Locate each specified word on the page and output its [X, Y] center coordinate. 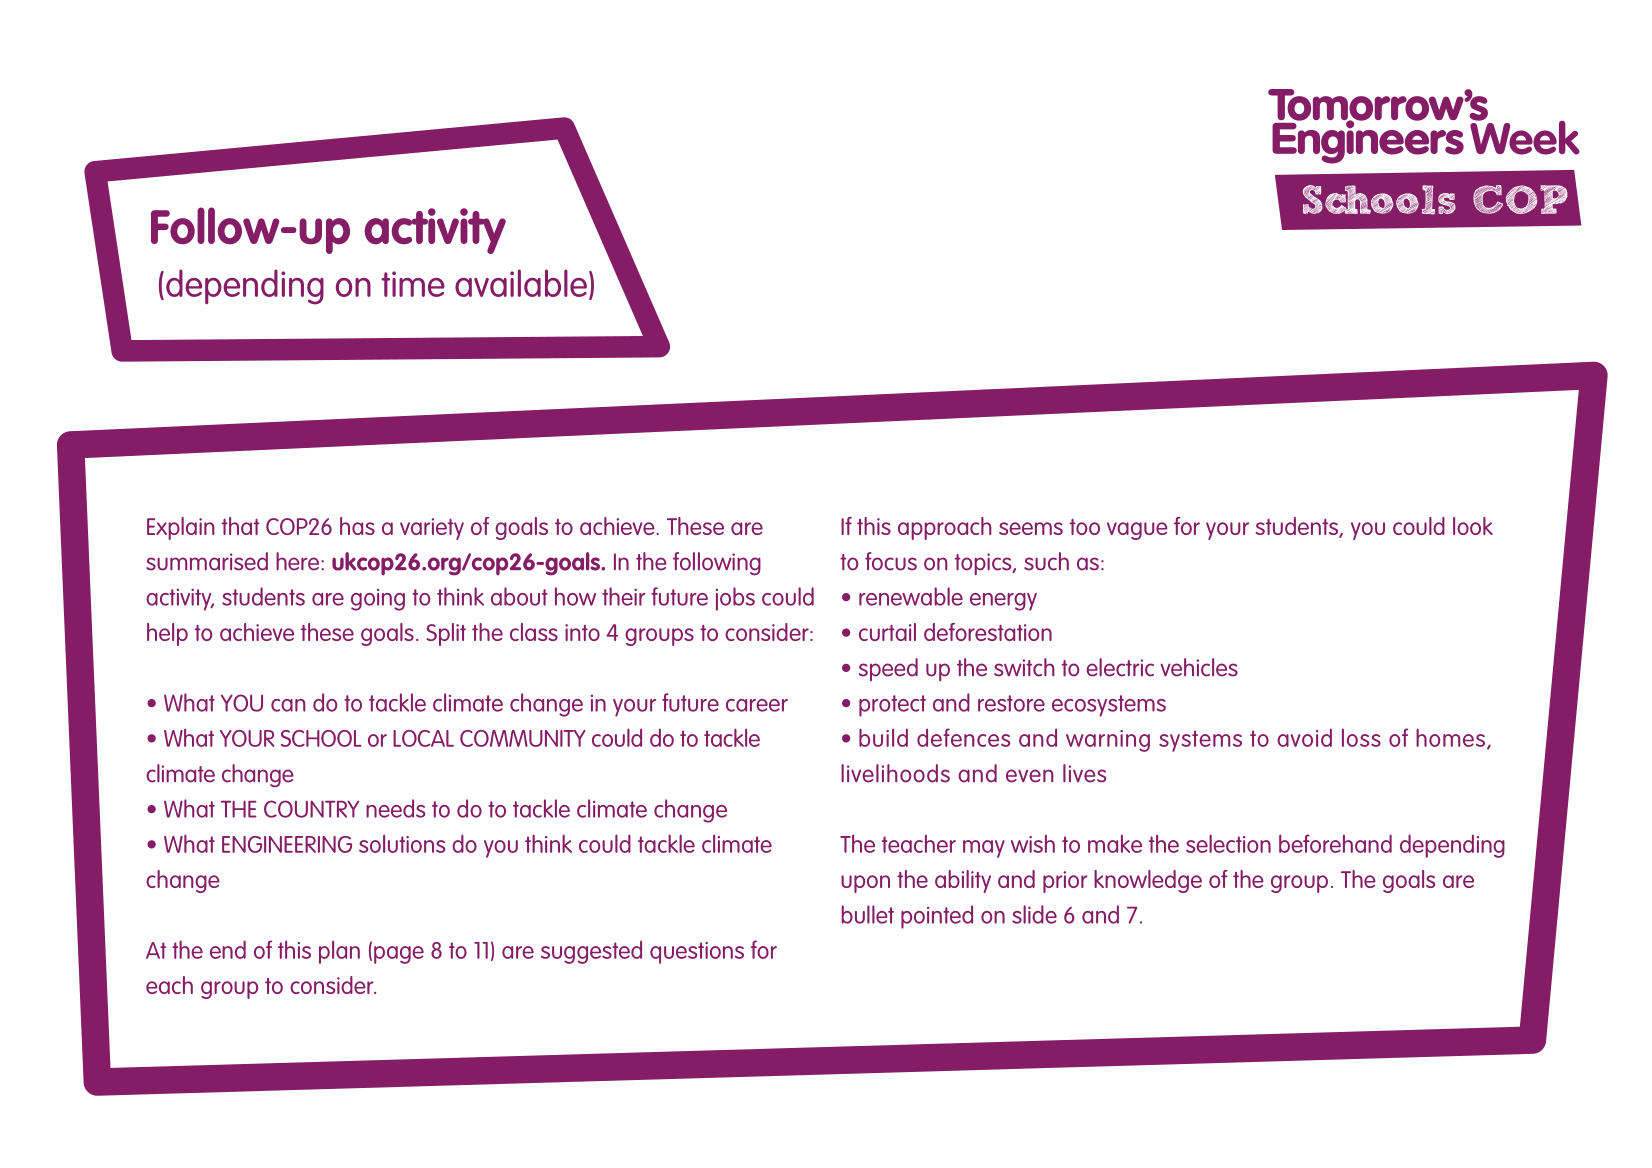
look [1473, 526]
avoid [1304, 738]
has [357, 526]
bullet [867, 914]
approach [945, 528]
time [413, 284]
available [521, 283]
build [883, 737]
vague [1137, 531]
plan [339, 952]
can [288, 705]
